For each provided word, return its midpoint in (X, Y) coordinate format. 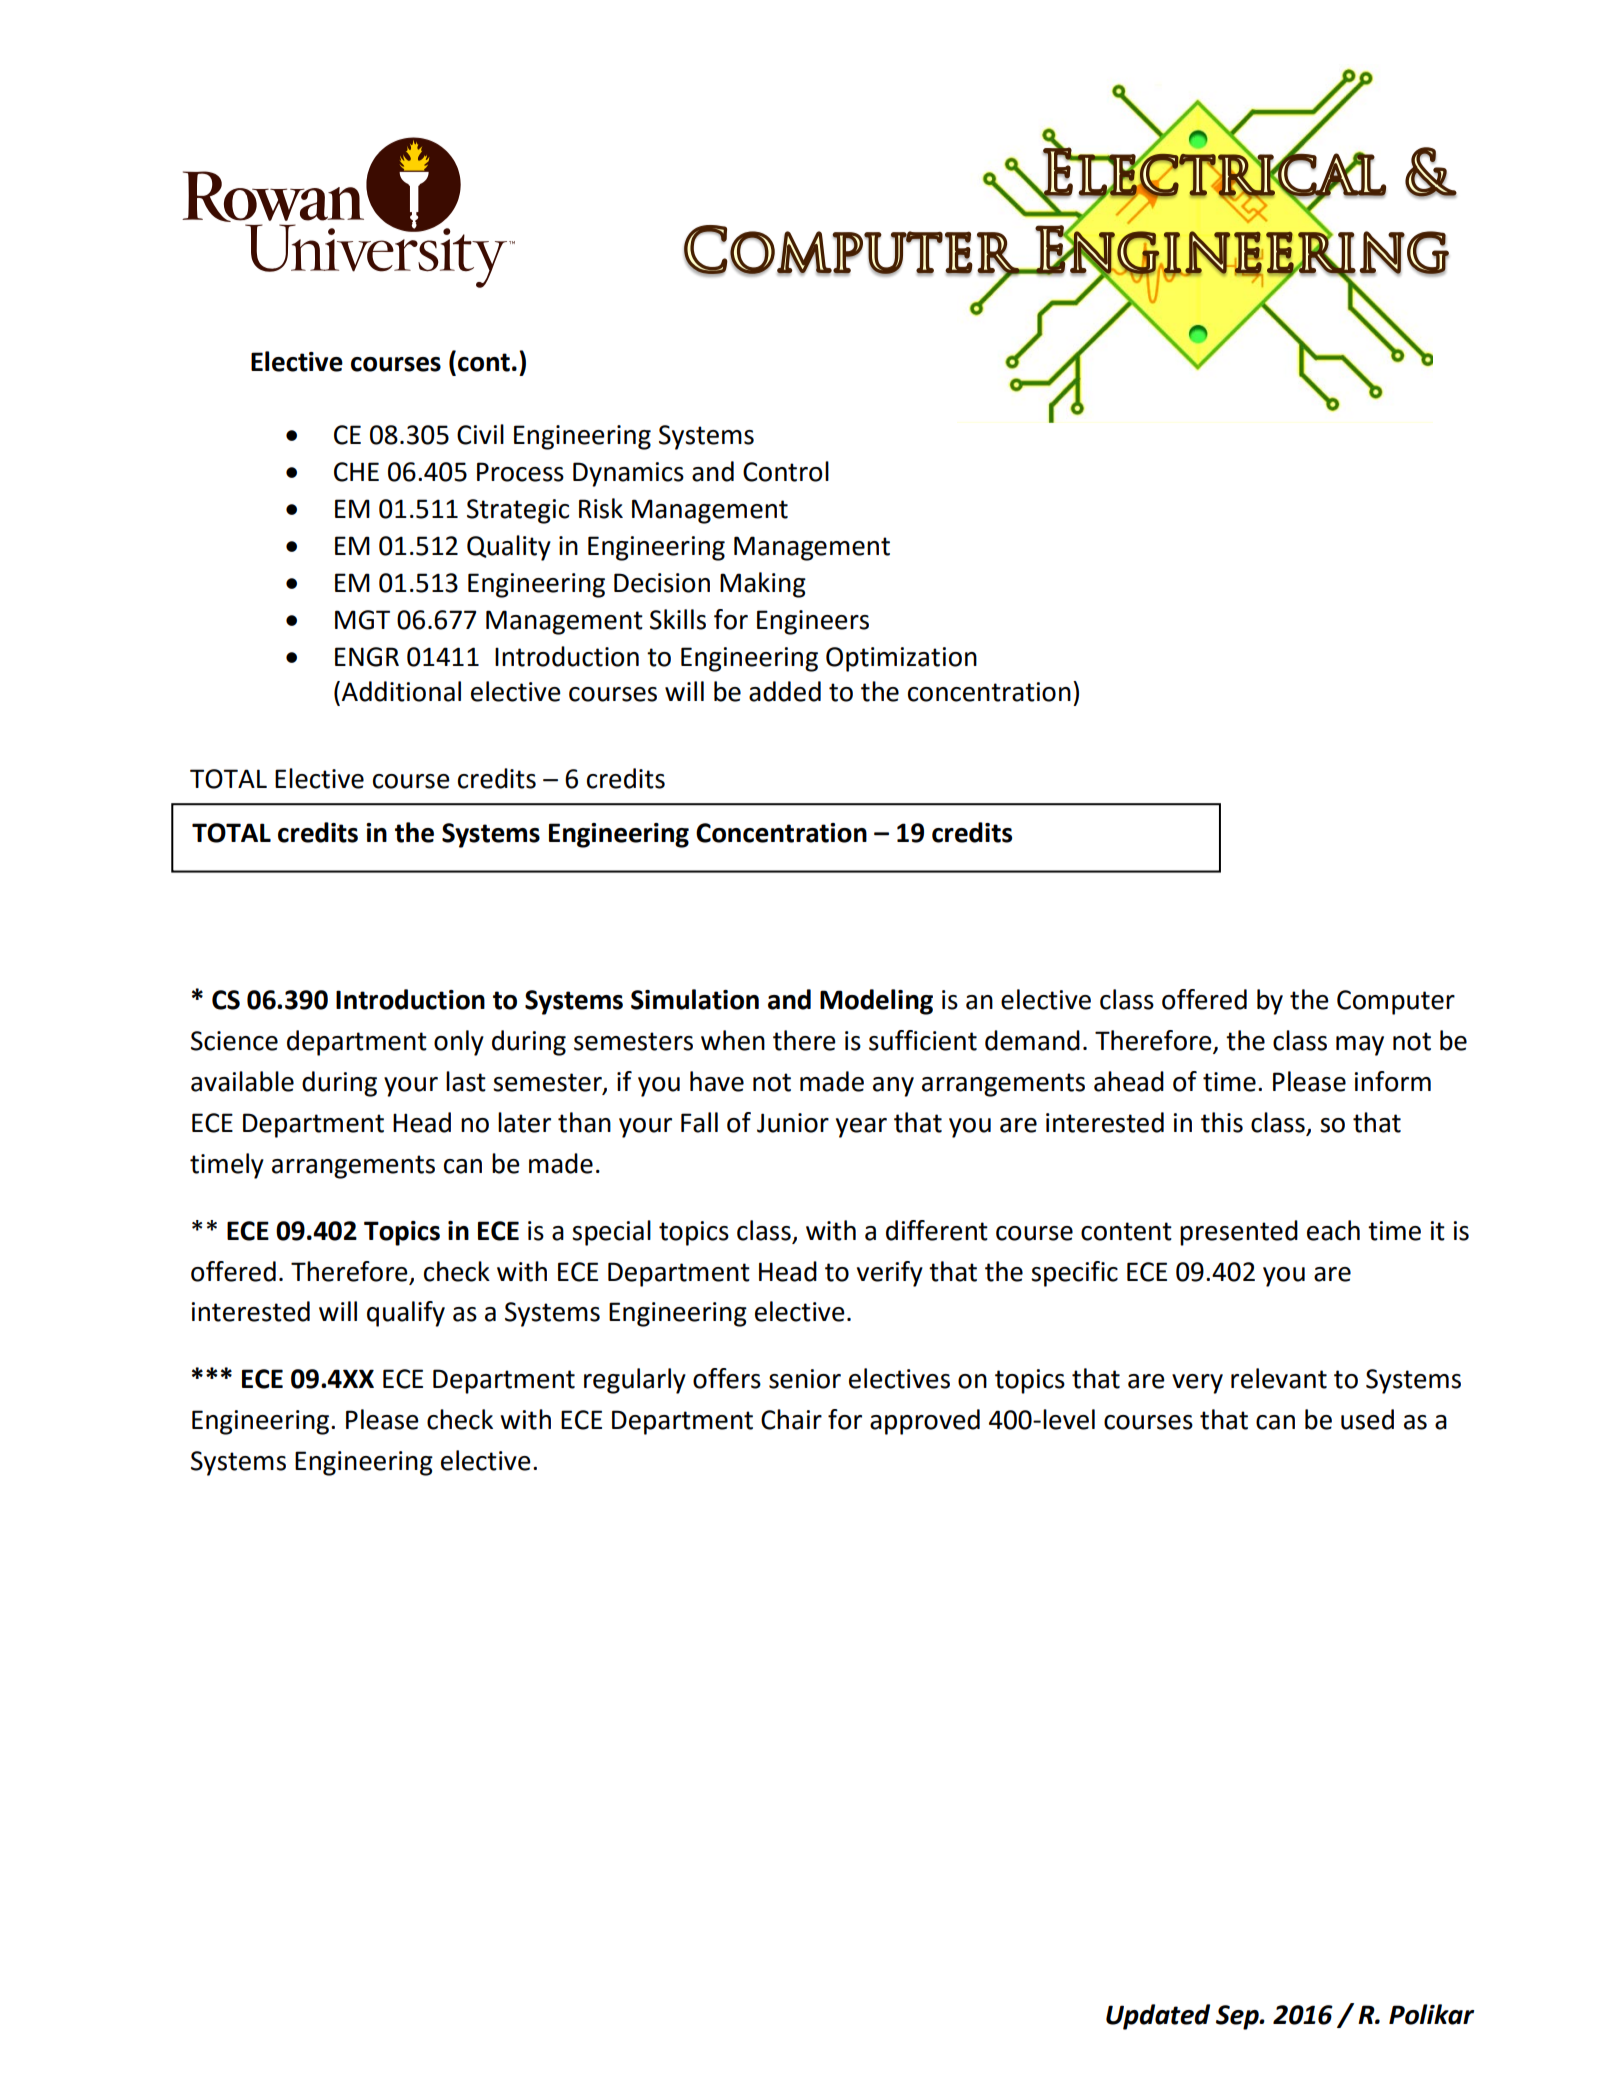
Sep (1238, 2017)
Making (763, 585)
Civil (480, 434)
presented (1239, 1233)
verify (890, 1274)
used (1367, 1419)
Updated (1158, 2017)
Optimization (901, 659)
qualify (406, 1314)
